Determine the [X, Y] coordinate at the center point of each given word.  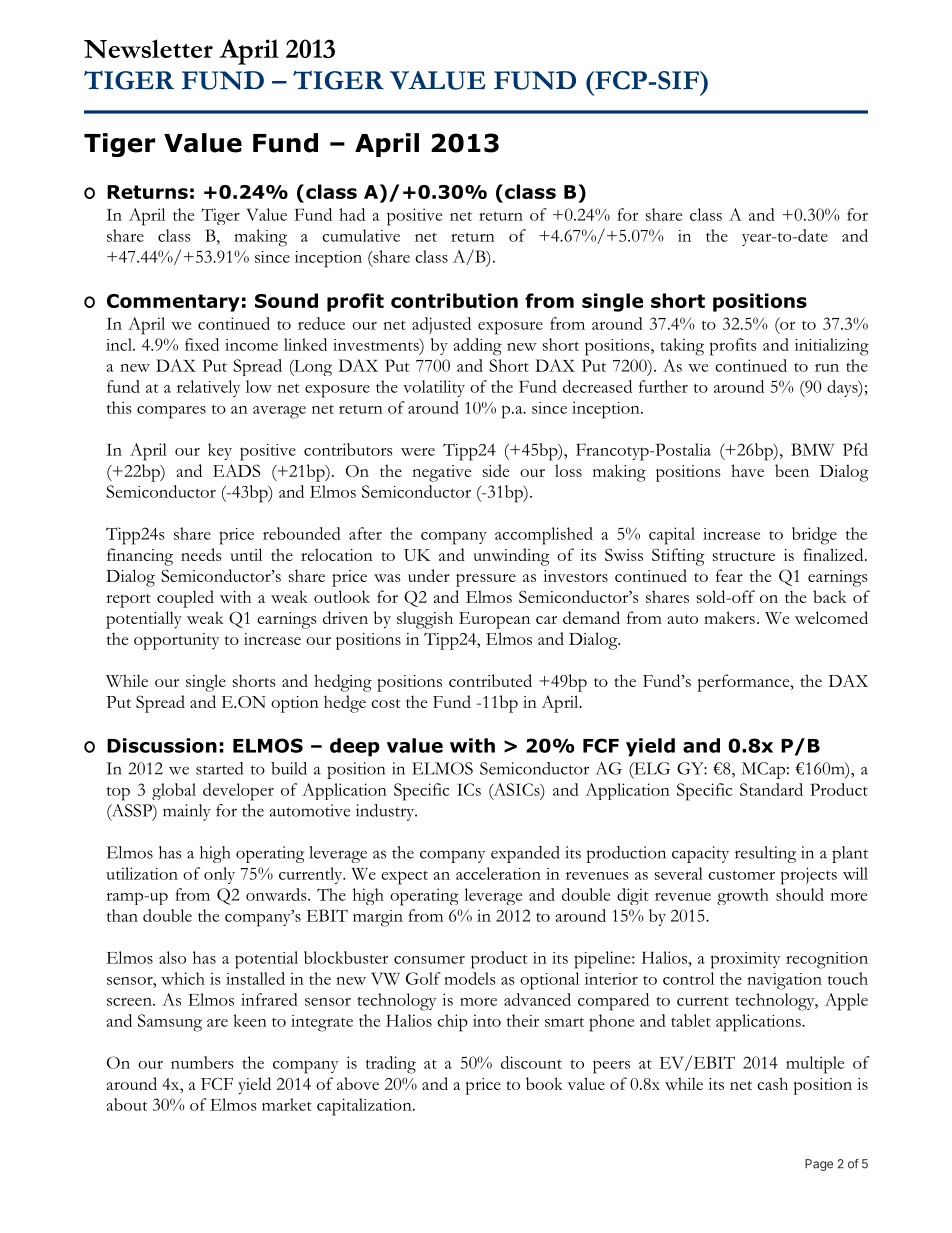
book [544, 1083]
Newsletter [148, 48]
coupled [185, 599]
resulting [765, 854]
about [127, 1104]
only [219, 875]
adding [477, 347]
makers [729, 617]
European [494, 620]
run [827, 368]
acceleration [498, 873]
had [352, 214]
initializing [832, 347]
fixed [202, 344]
